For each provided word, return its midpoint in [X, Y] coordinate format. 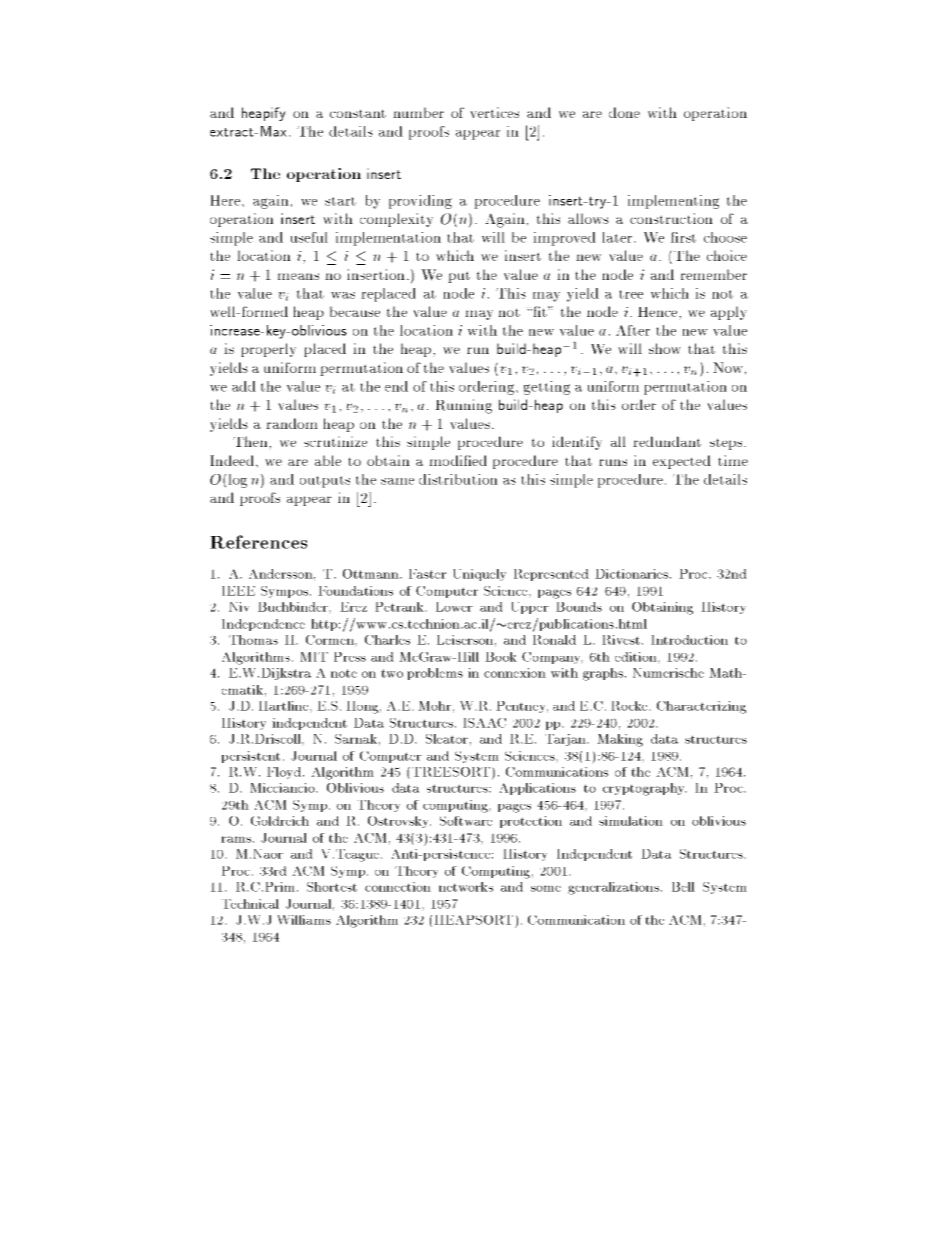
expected [682, 462]
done [624, 112]
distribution [458, 479]
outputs [325, 482]
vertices [494, 112]
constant [358, 113]
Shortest [332, 887]
